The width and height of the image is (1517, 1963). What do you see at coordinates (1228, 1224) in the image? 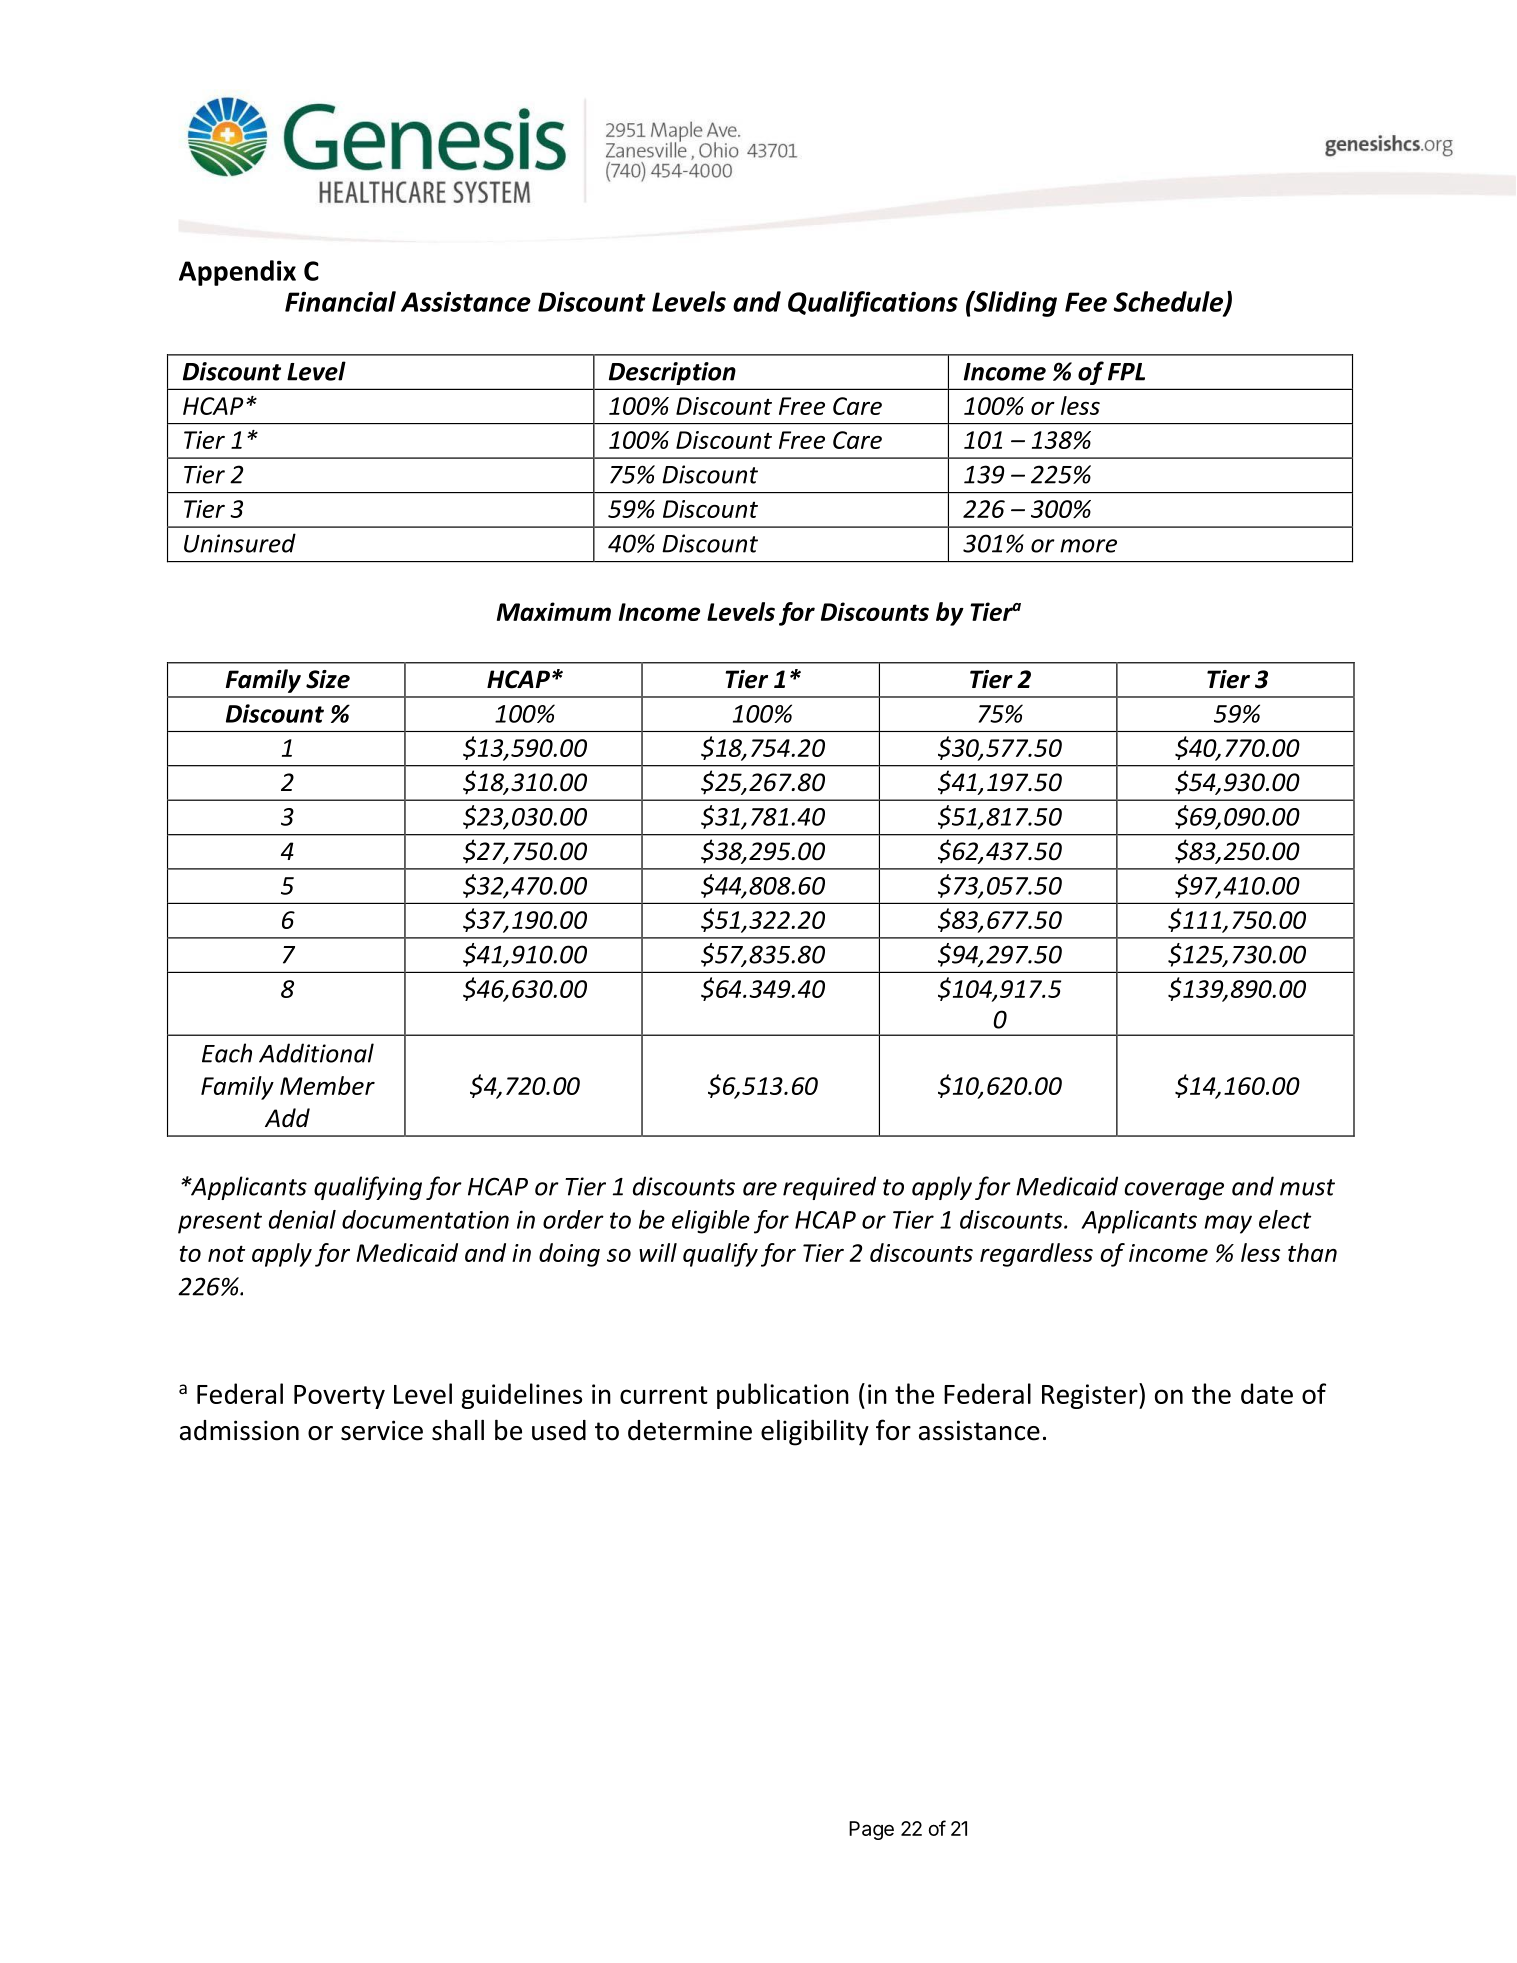
I see `may` at bounding box center [1228, 1224].
